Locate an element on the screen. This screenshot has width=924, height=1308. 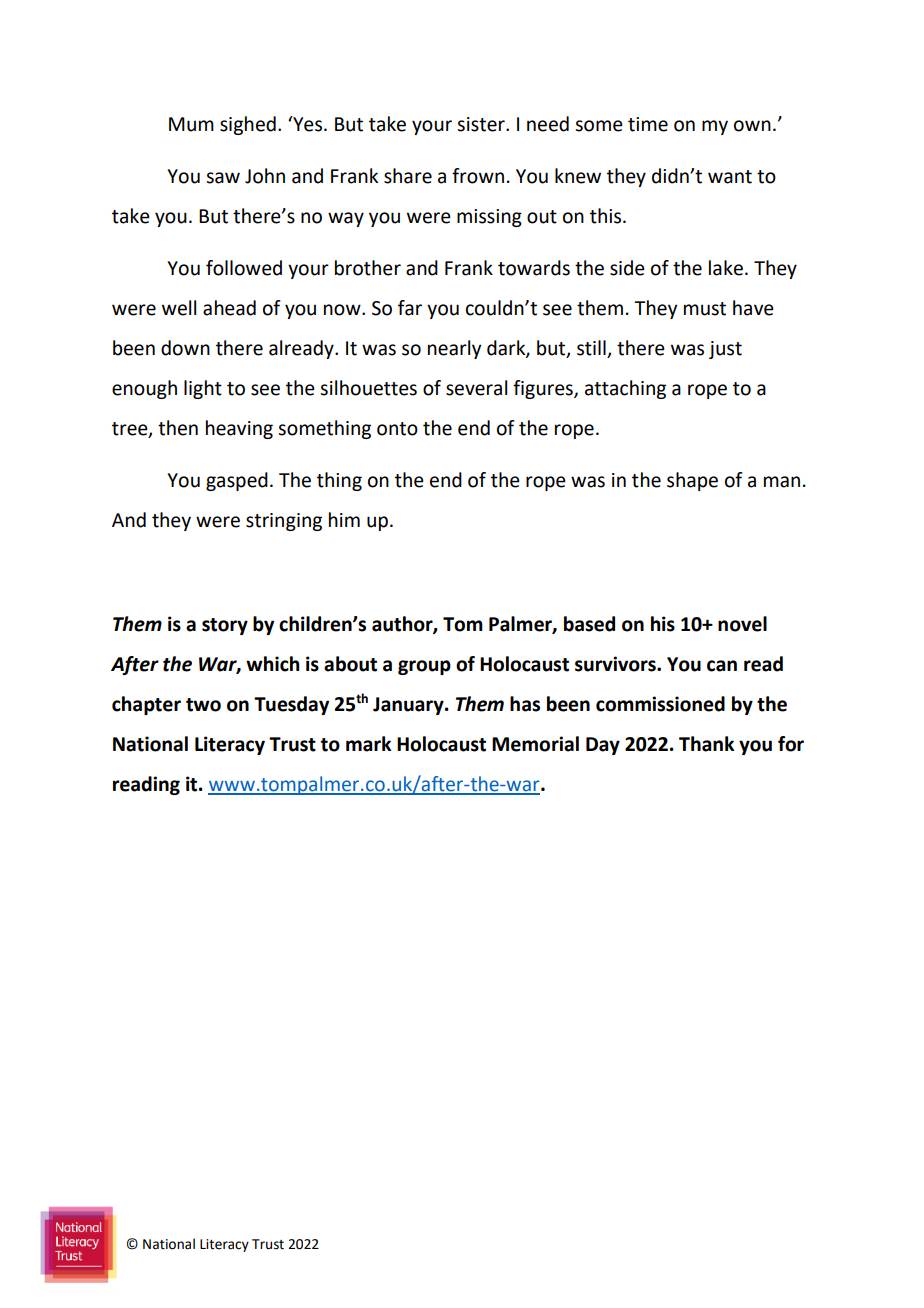
onto is located at coordinates (397, 429).
